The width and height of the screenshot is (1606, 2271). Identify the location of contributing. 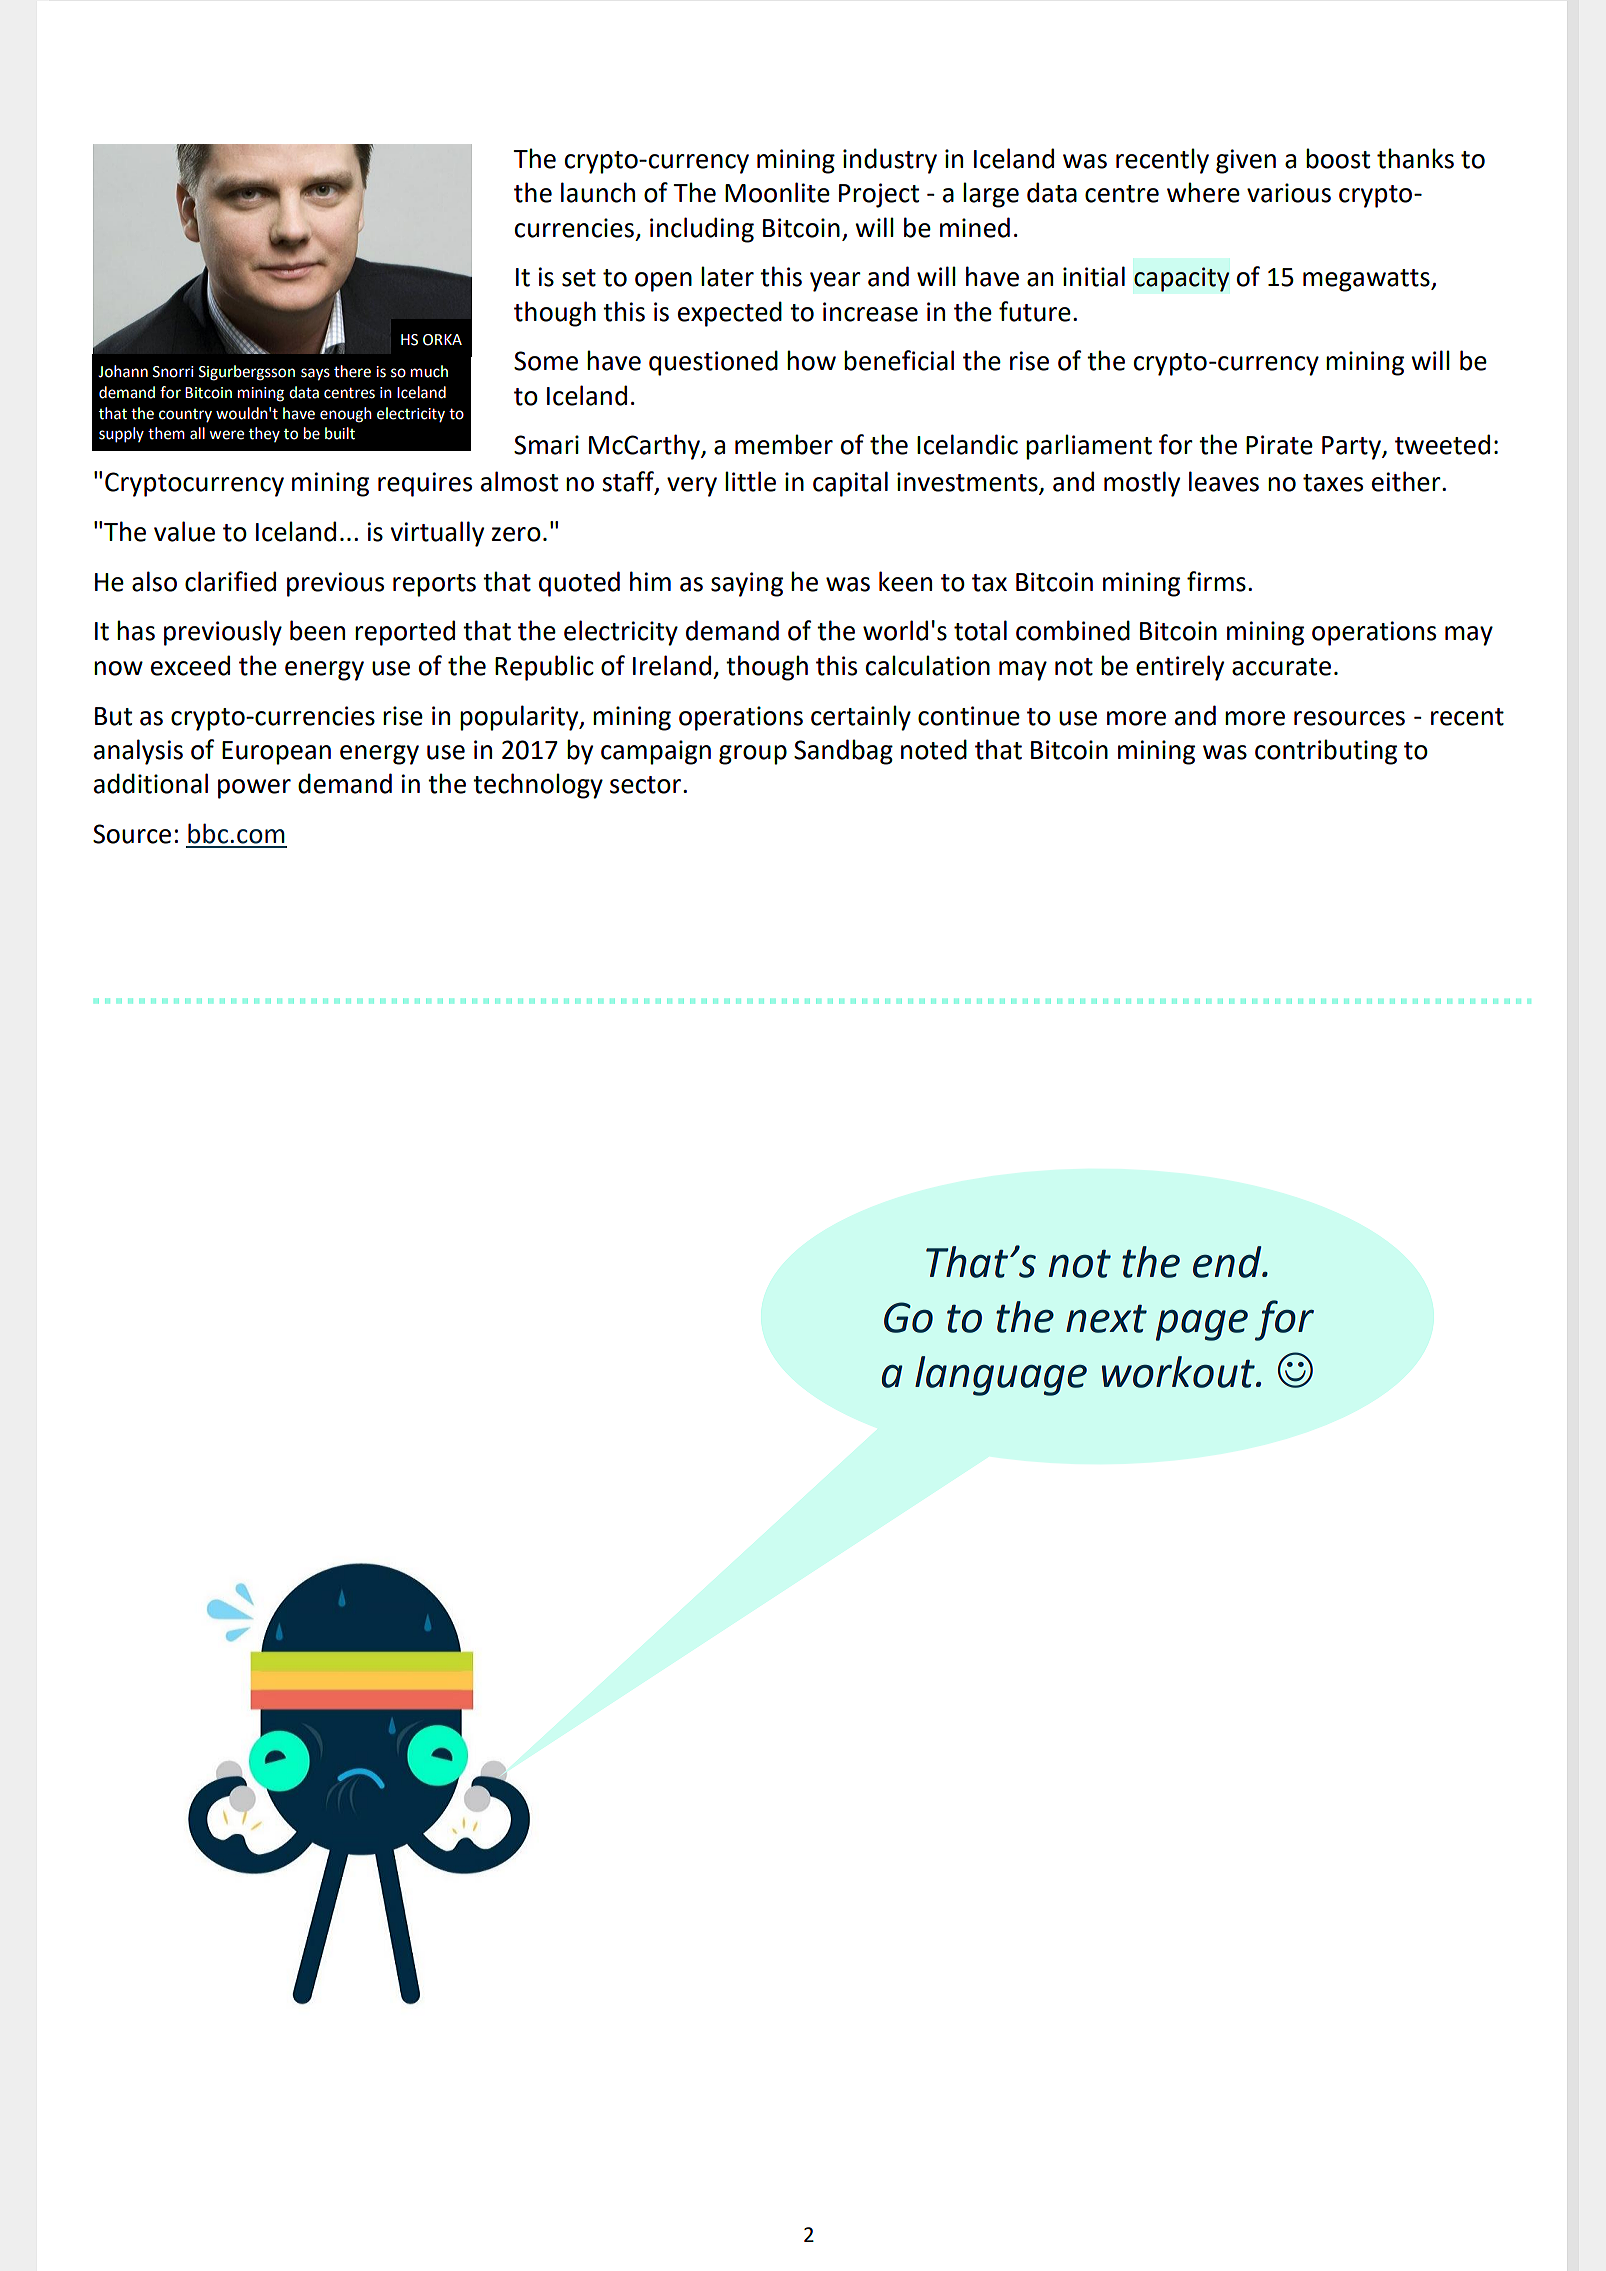
(1326, 752).
